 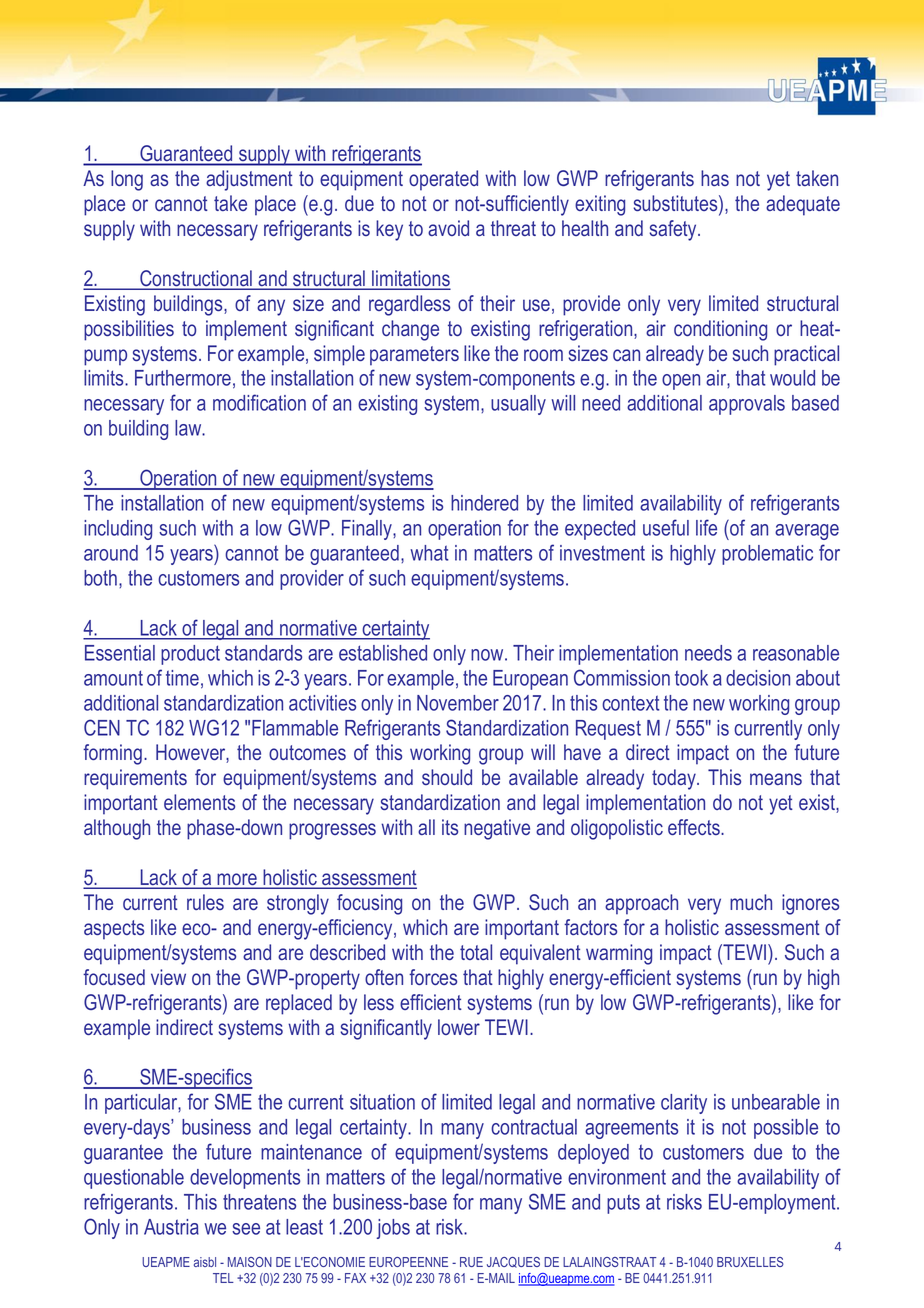 What do you see at coordinates (171, 1227) in the screenshot?
I see `Austria` at bounding box center [171, 1227].
